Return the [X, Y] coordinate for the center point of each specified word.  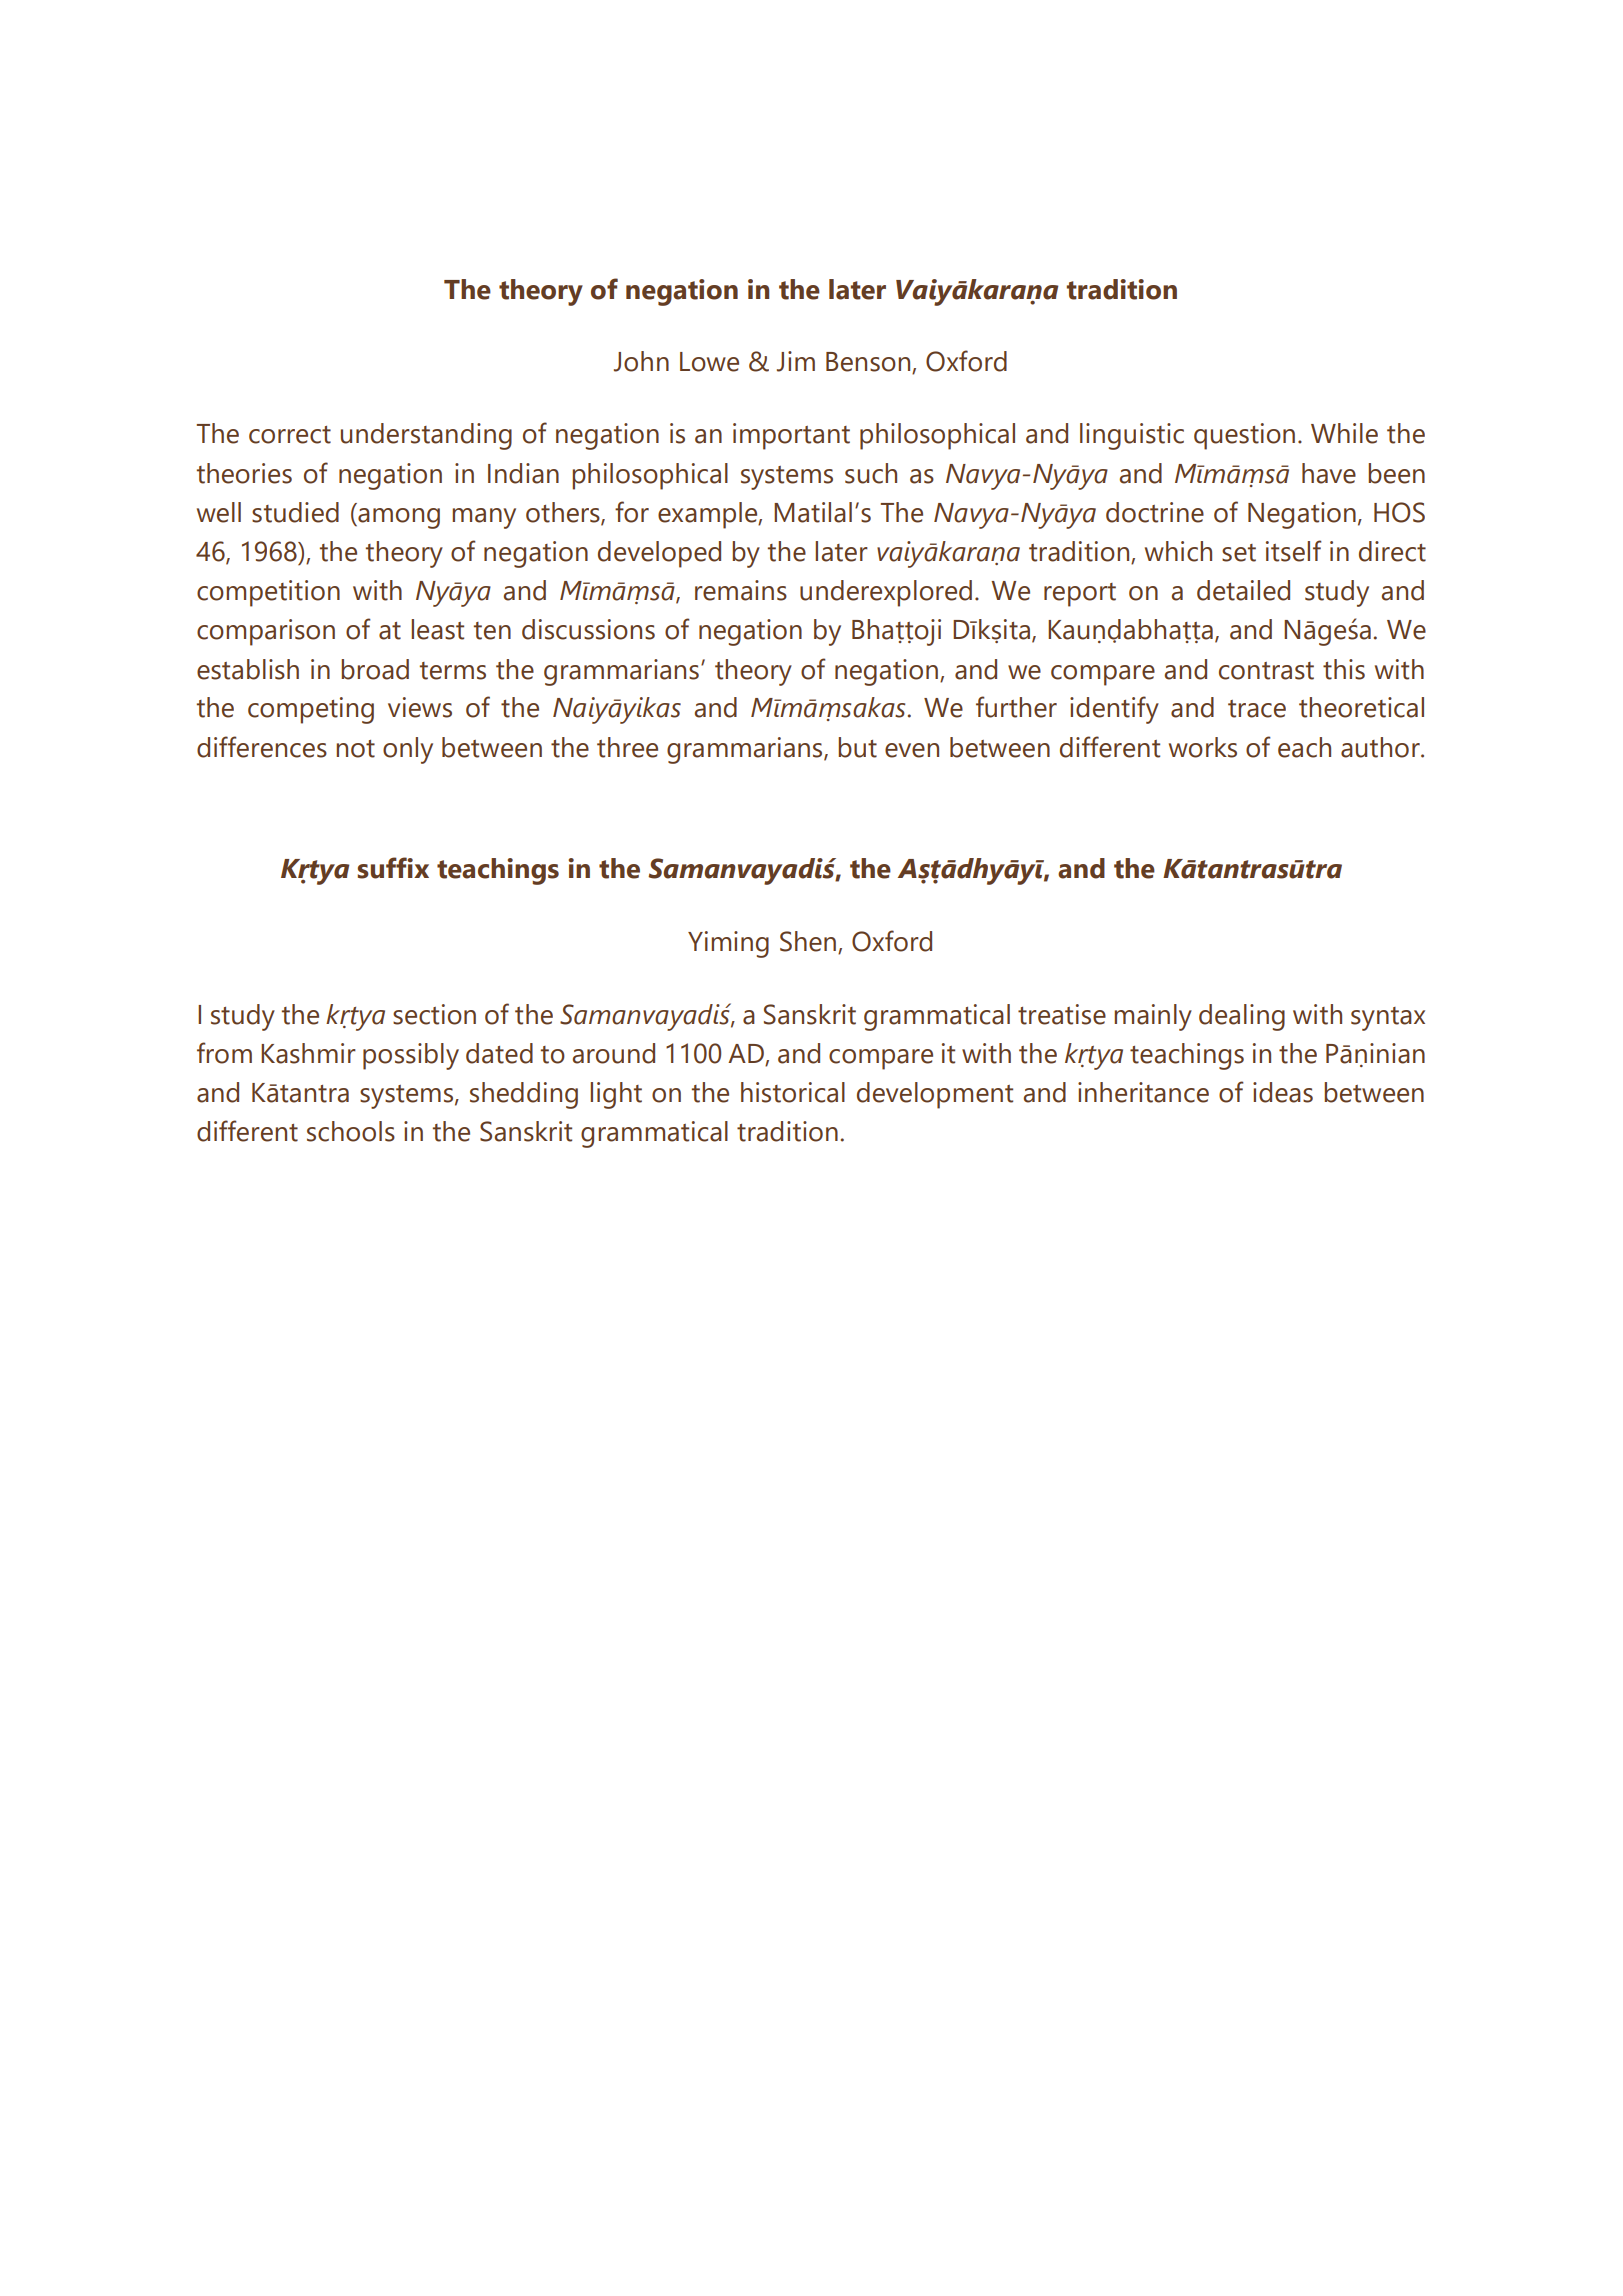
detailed [1243, 590]
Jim [796, 361]
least [437, 629]
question [1244, 436]
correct [290, 435]
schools [351, 1131]
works [1203, 747]
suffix [393, 868]
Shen [809, 942]
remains [741, 590]
